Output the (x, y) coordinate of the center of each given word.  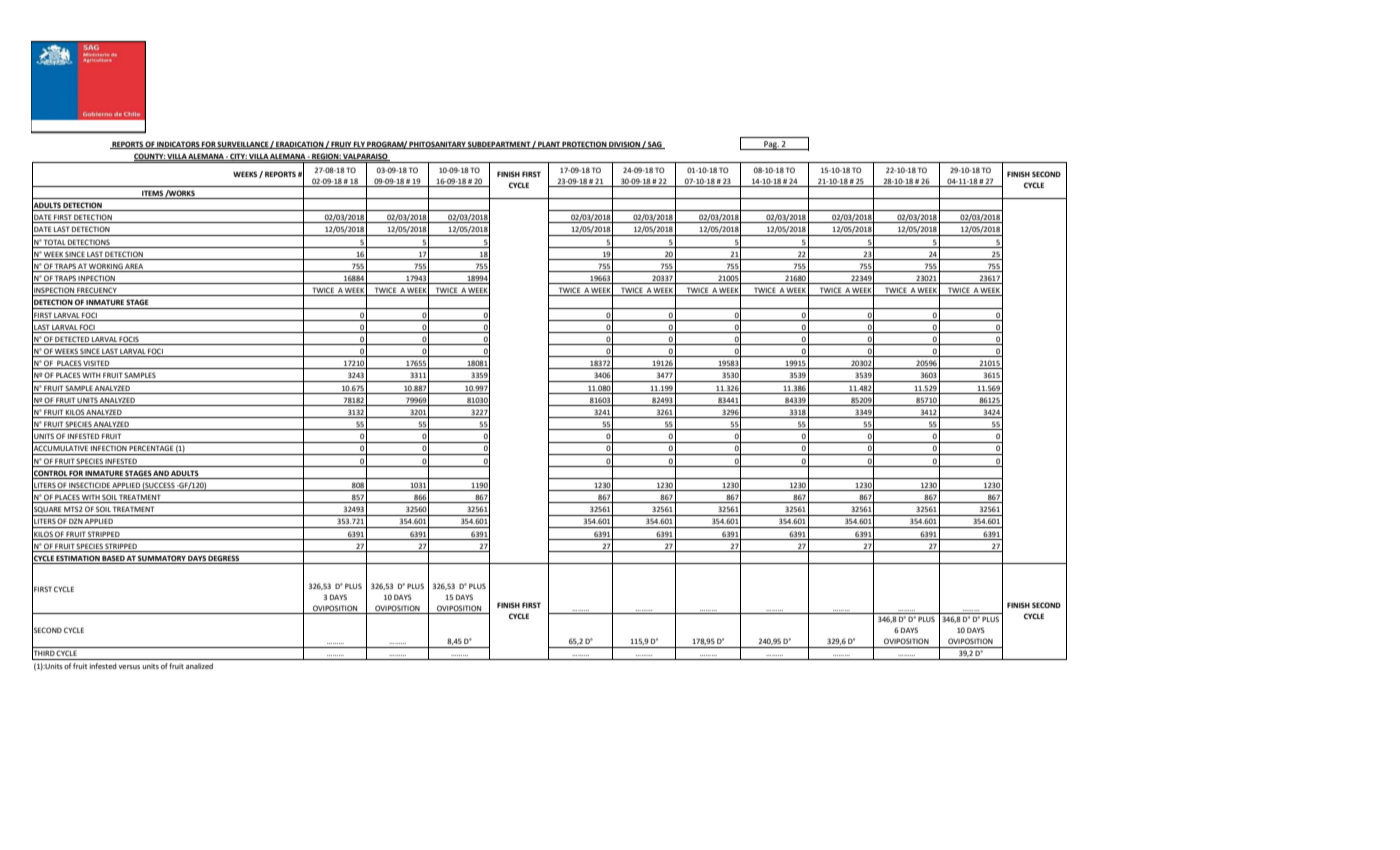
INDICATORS (178, 145)
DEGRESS (224, 559)
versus (129, 667)
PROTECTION (584, 145)
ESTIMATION (78, 559)
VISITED (97, 364)
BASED (113, 559)
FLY (359, 145)
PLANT (549, 145)
